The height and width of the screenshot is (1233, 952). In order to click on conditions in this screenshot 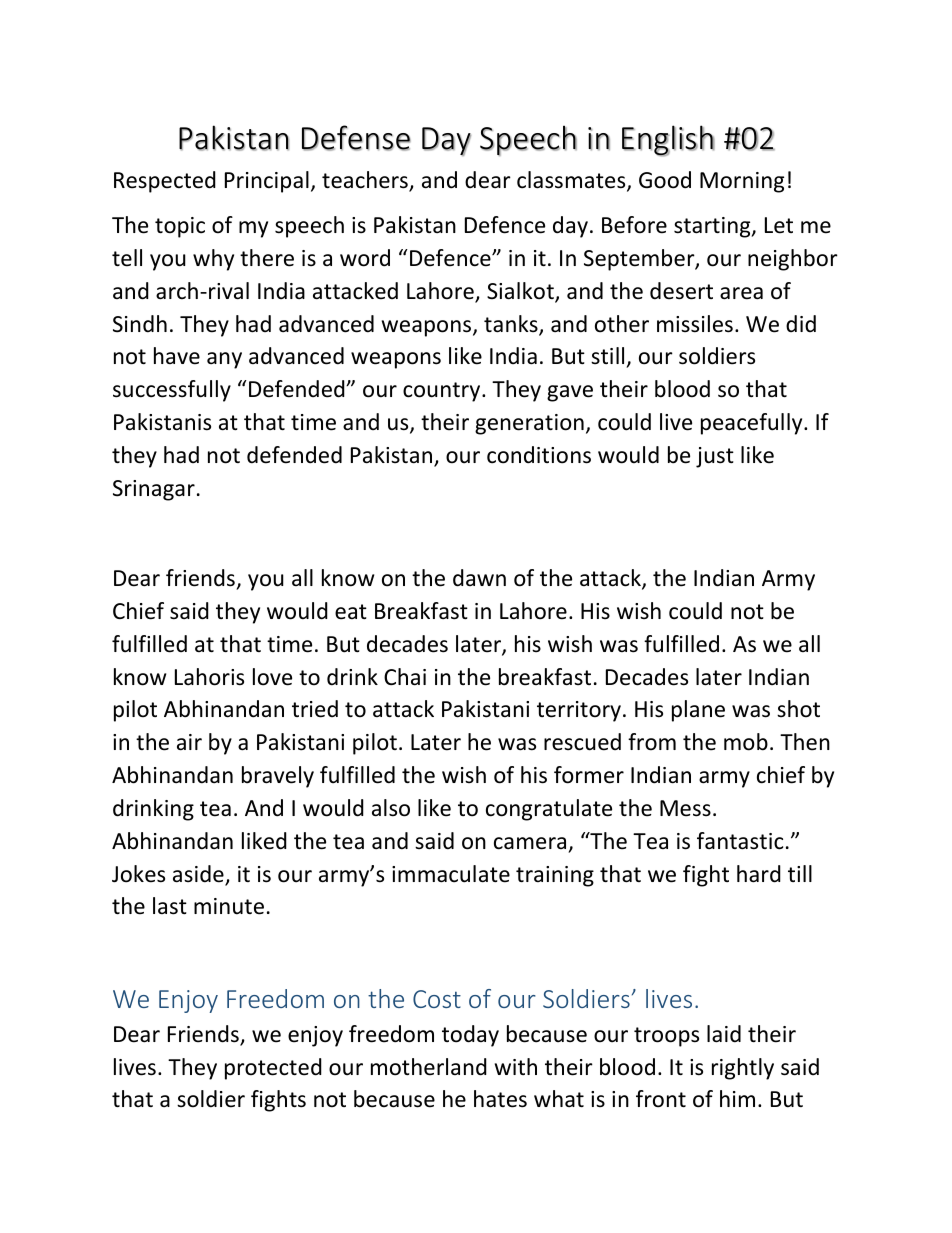, I will do `click(539, 455)`.
